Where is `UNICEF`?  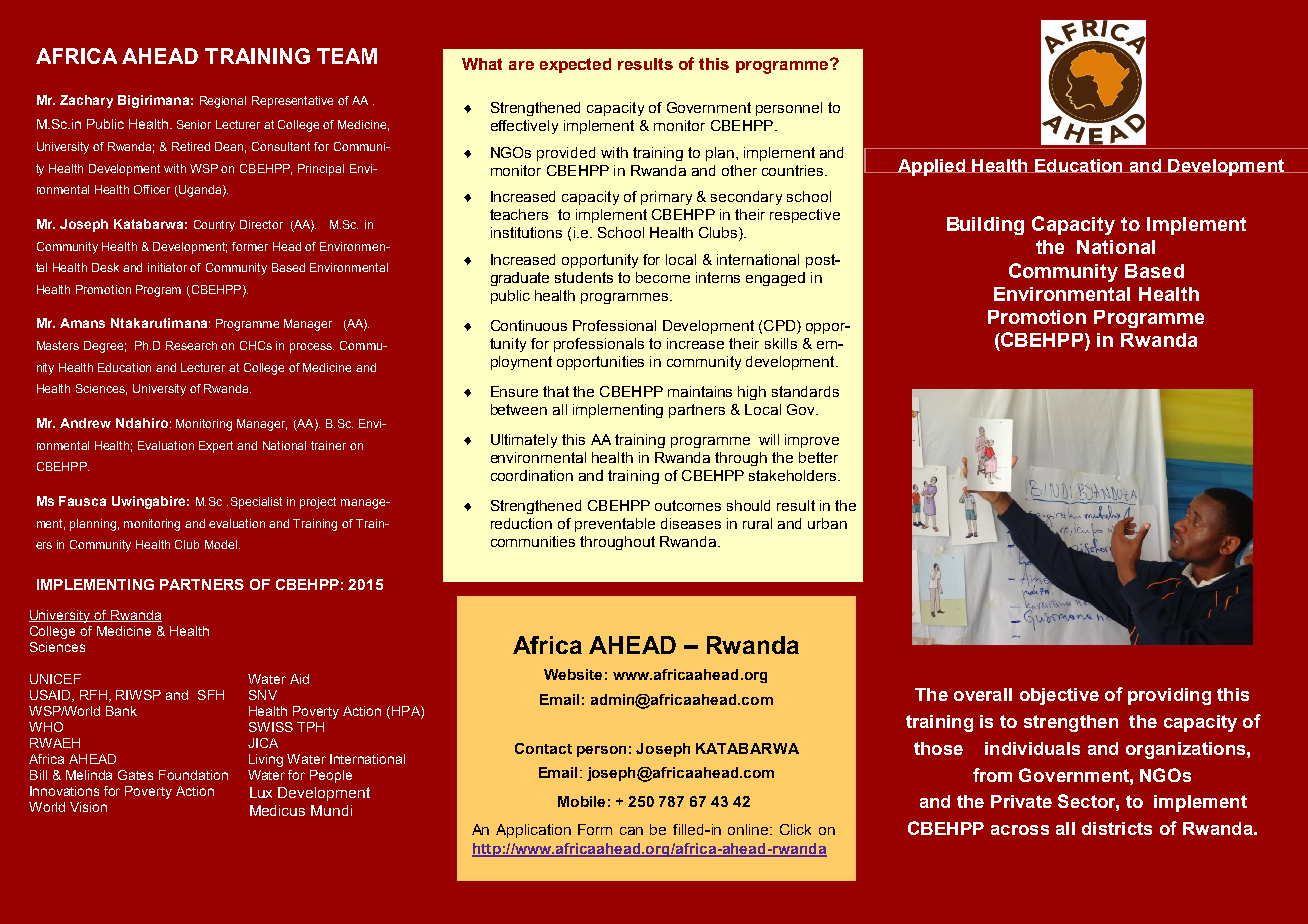
UNICEF is located at coordinates (55, 679).
